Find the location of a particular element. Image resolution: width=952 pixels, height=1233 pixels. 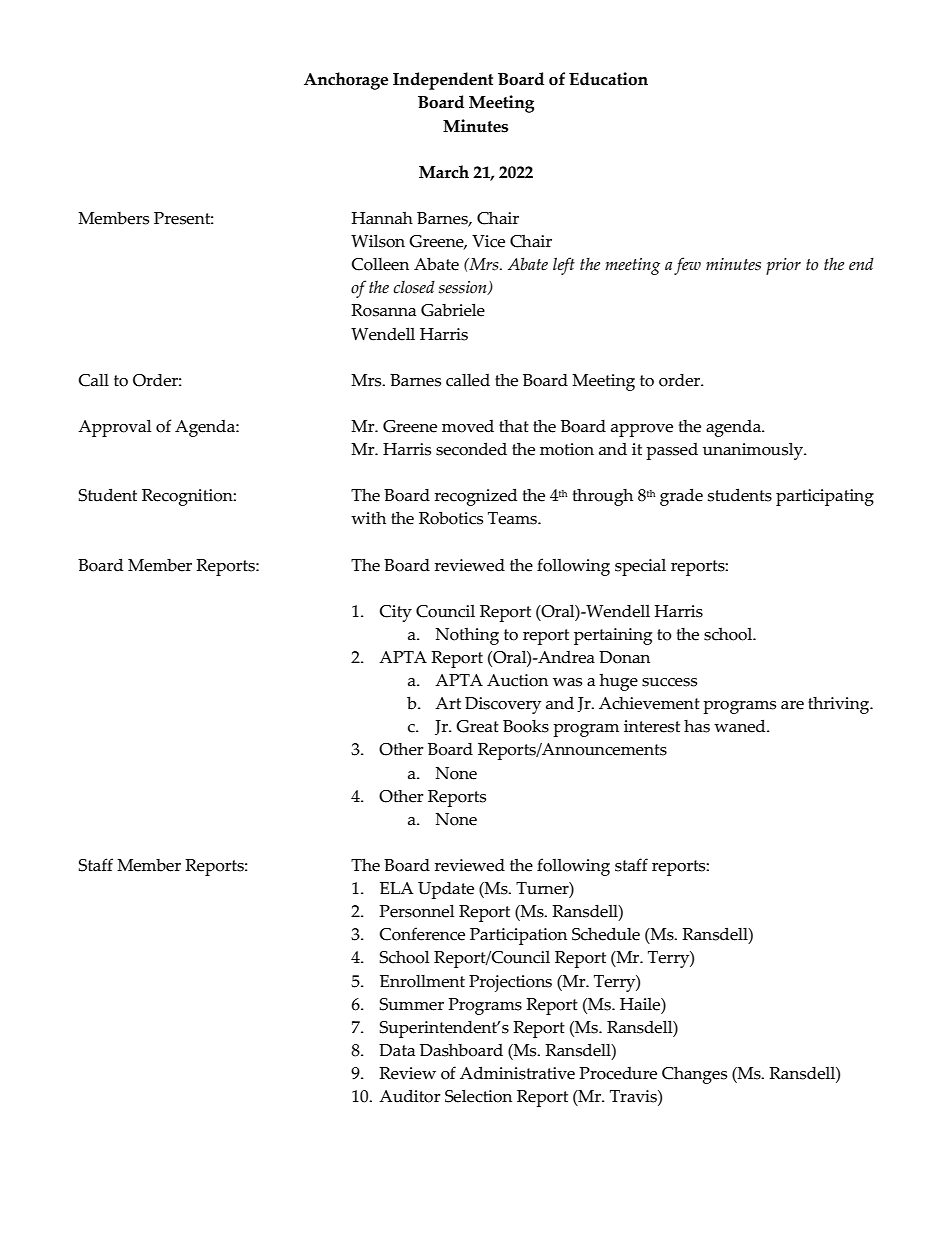

Anchorage is located at coordinates (346, 81).
